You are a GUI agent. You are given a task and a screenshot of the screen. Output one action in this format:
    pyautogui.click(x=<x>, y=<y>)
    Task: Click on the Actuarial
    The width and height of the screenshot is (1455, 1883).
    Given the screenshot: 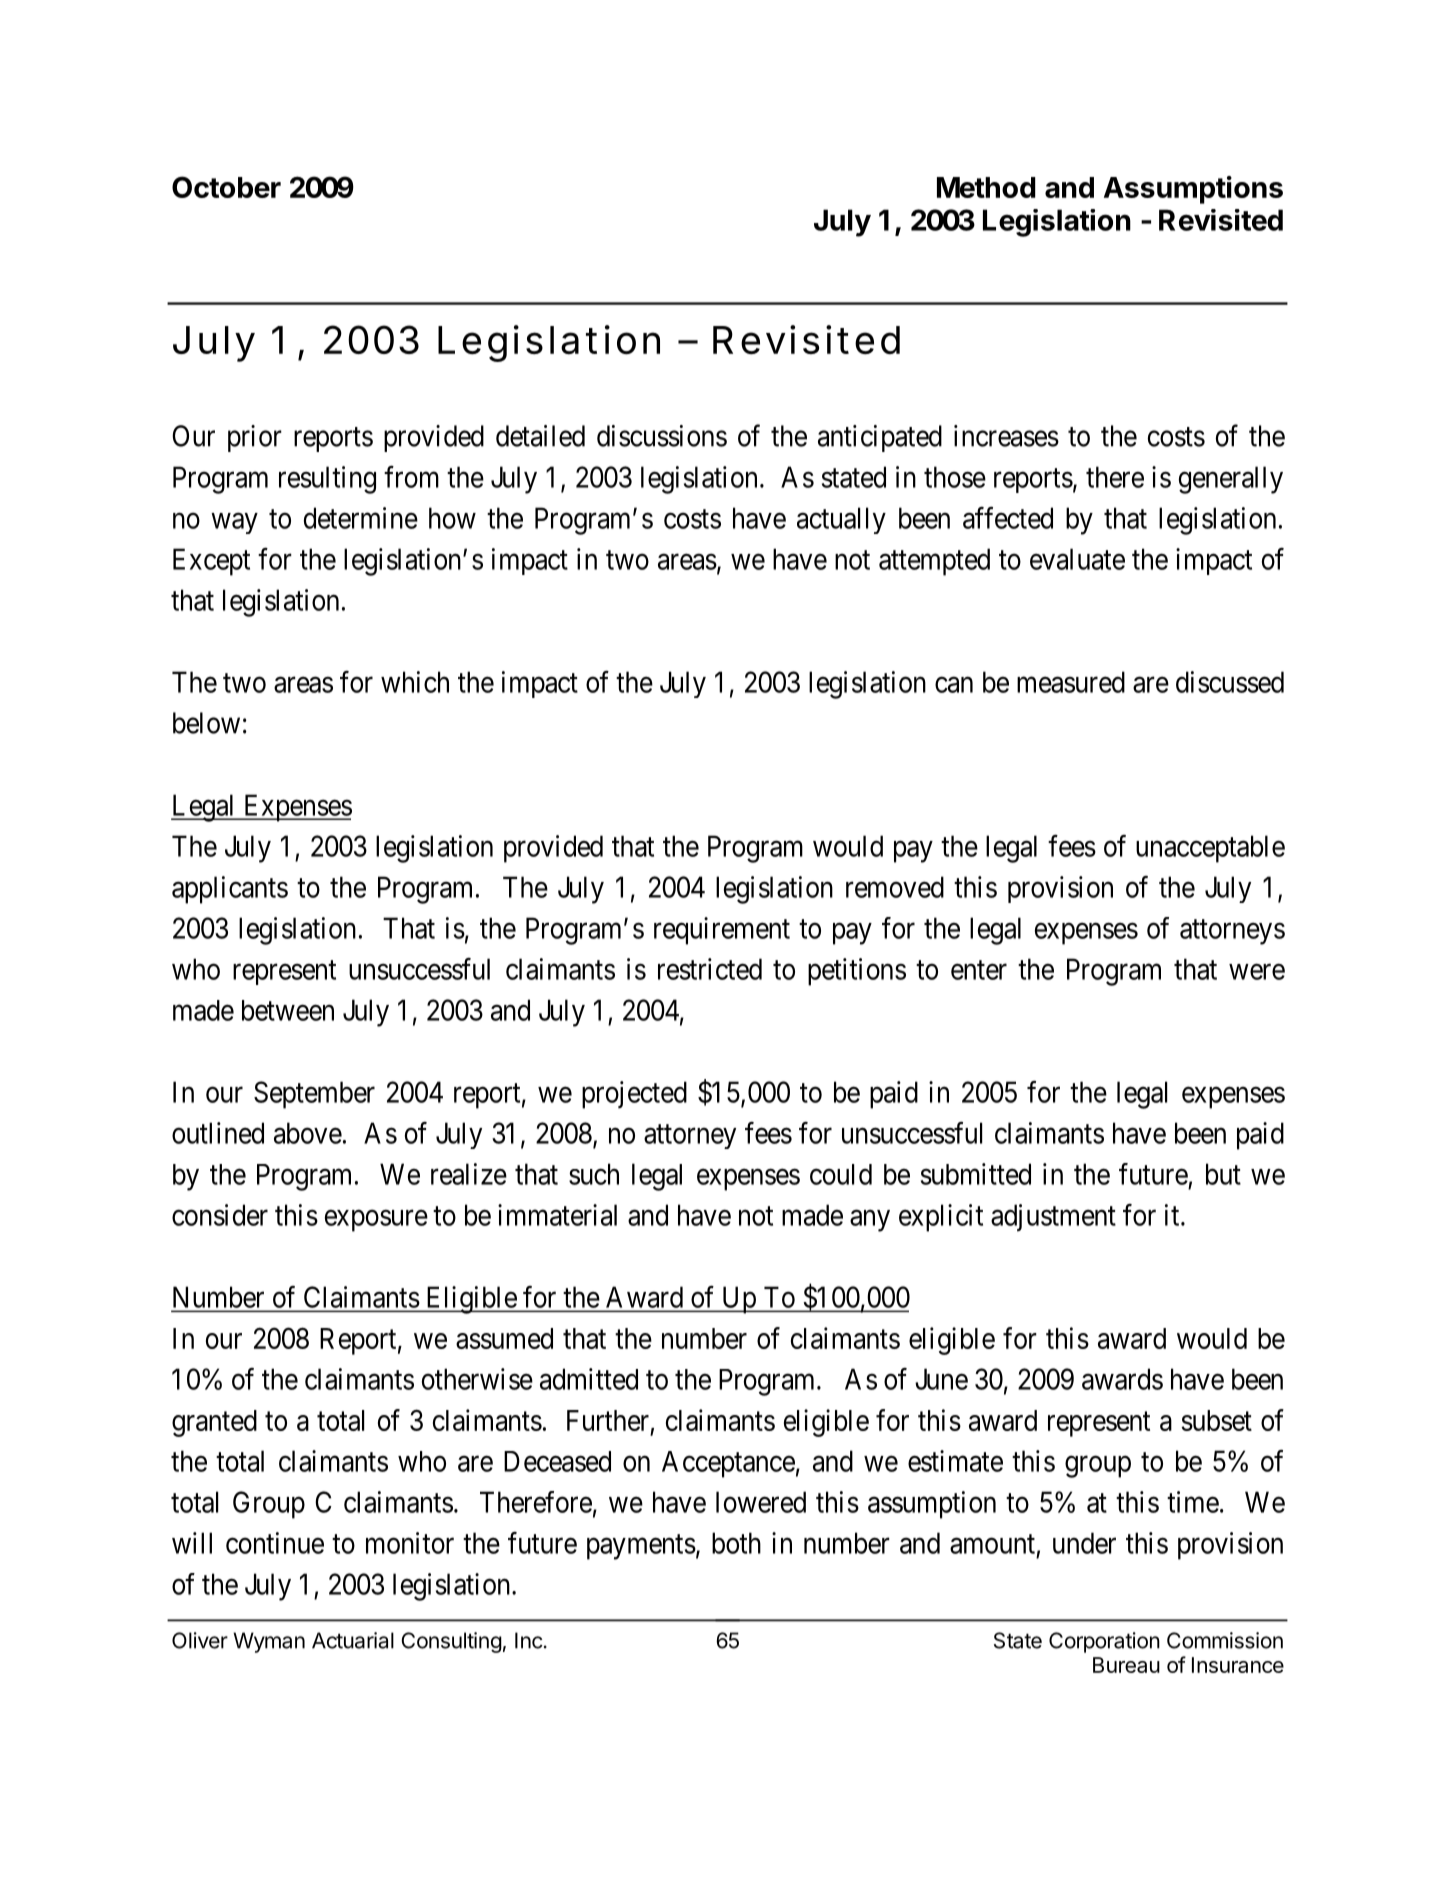 What is the action you would take?
    pyautogui.click(x=353, y=1640)
